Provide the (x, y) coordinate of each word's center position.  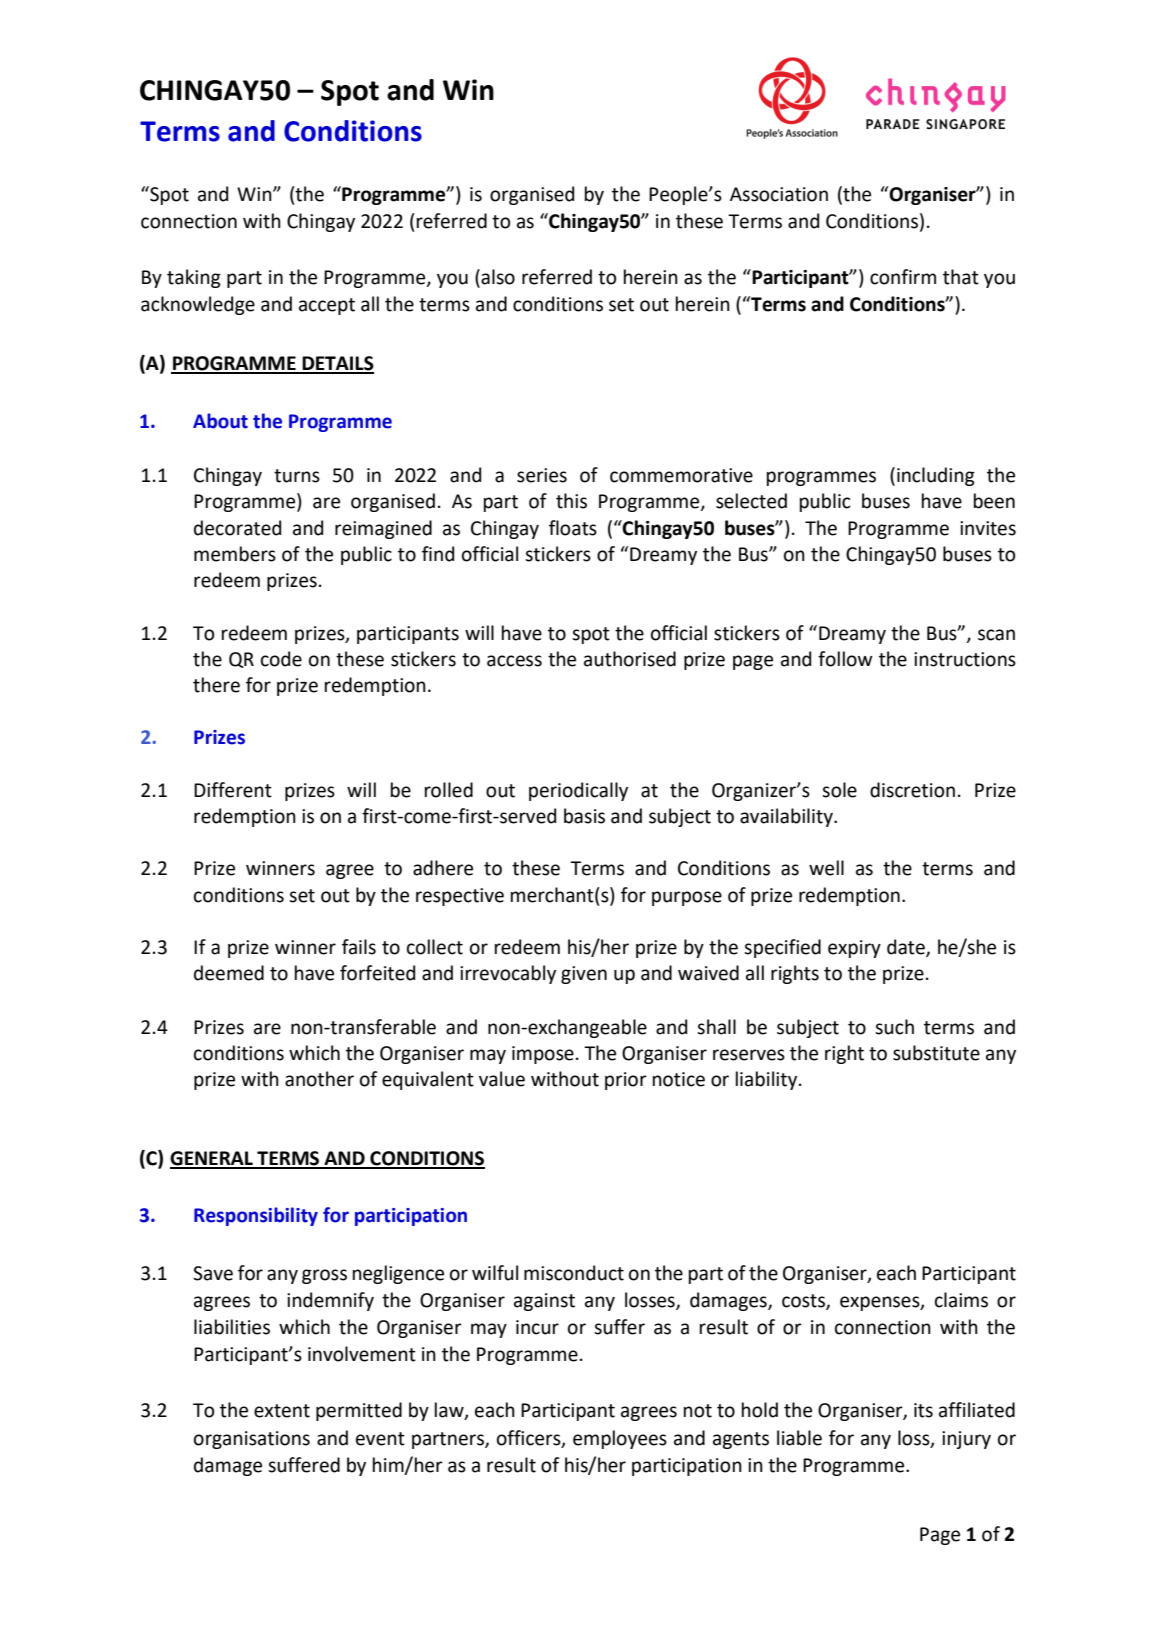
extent (282, 1411)
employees (620, 1439)
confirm (903, 277)
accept (327, 306)
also (497, 277)
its (923, 1410)
